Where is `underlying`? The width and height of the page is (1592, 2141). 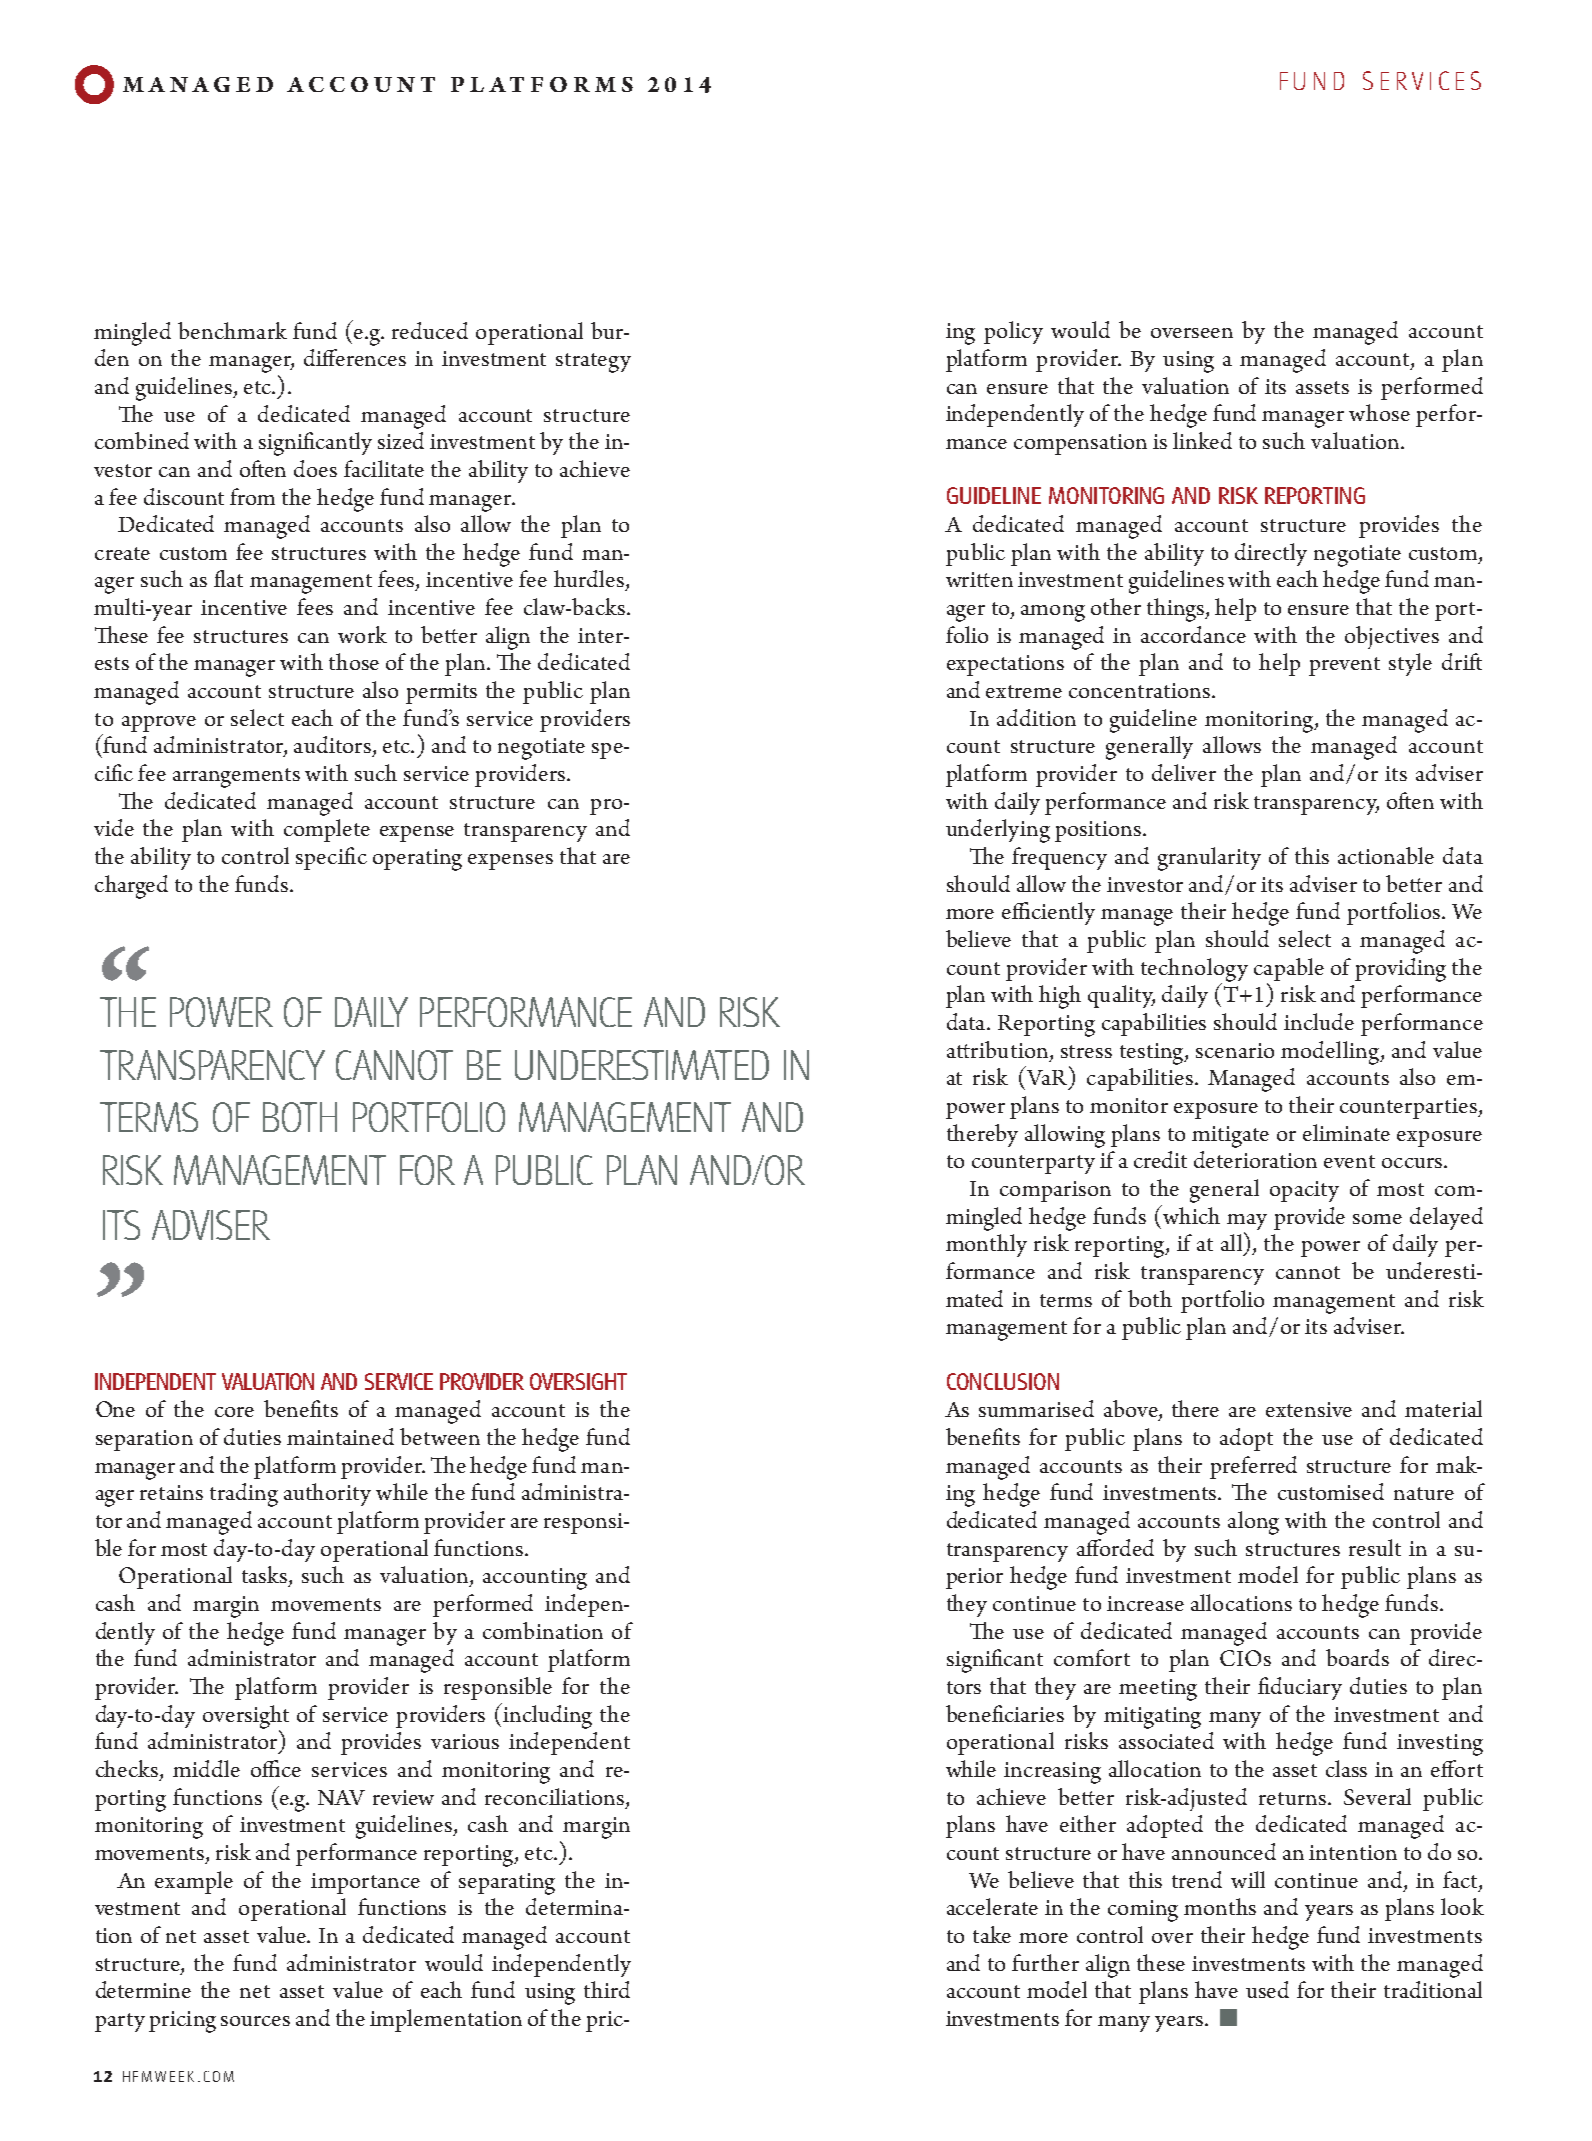 underlying is located at coordinates (998, 831).
